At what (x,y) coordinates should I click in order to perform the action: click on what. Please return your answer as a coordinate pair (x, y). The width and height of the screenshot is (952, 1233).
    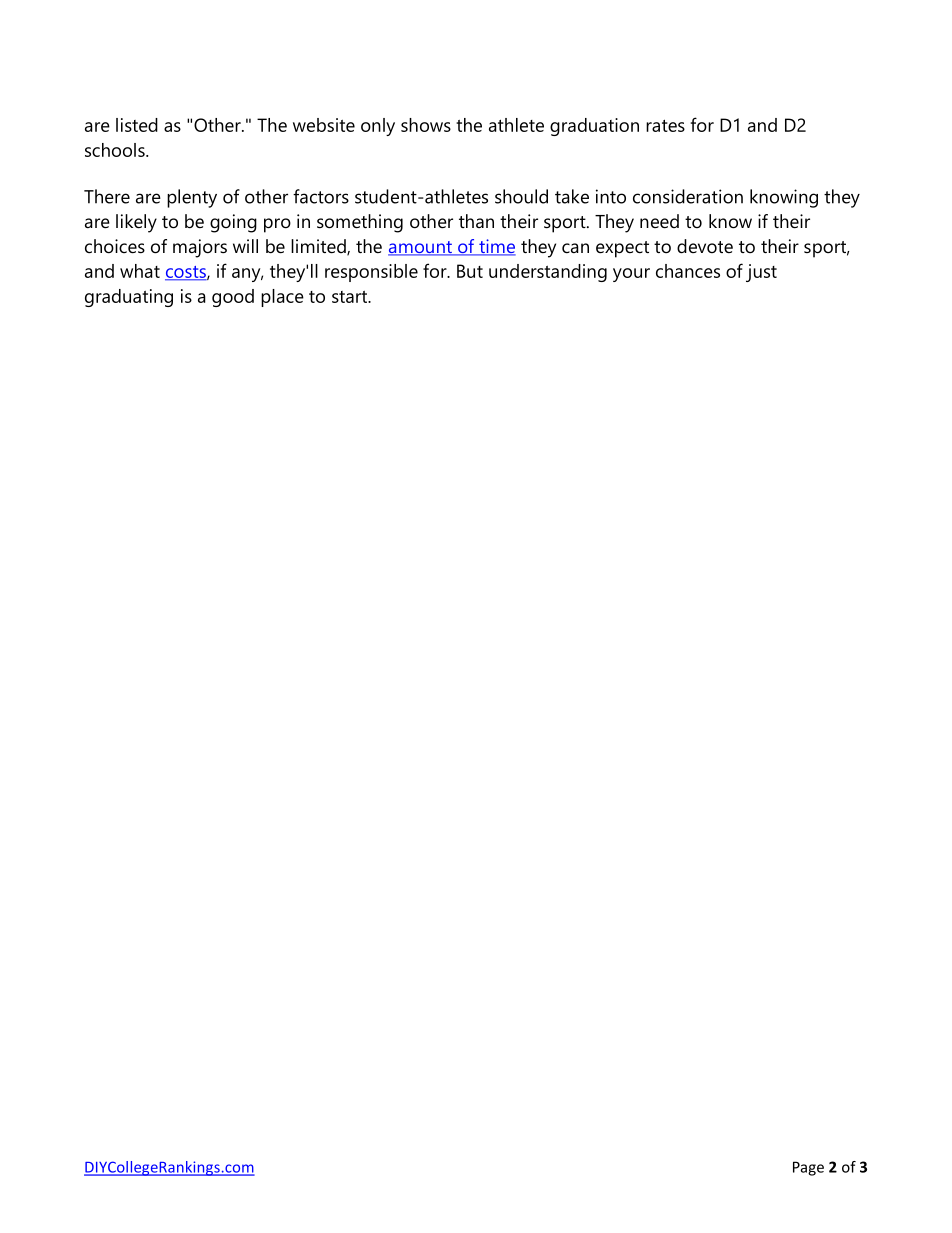
    Looking at the image, I should click on (140, 271).
